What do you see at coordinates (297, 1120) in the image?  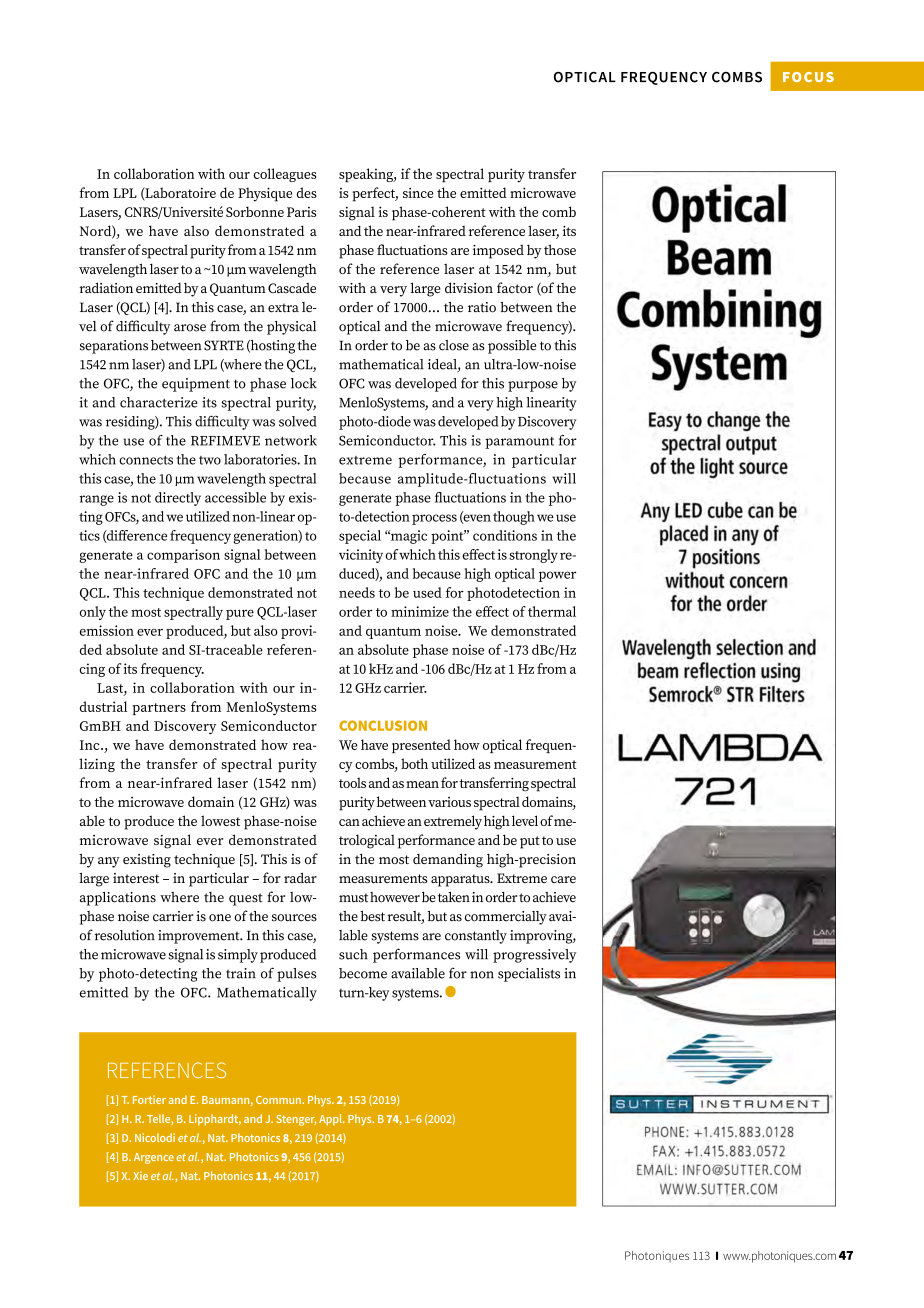 I see `Stenger` at bounding box center [297, 1120].
